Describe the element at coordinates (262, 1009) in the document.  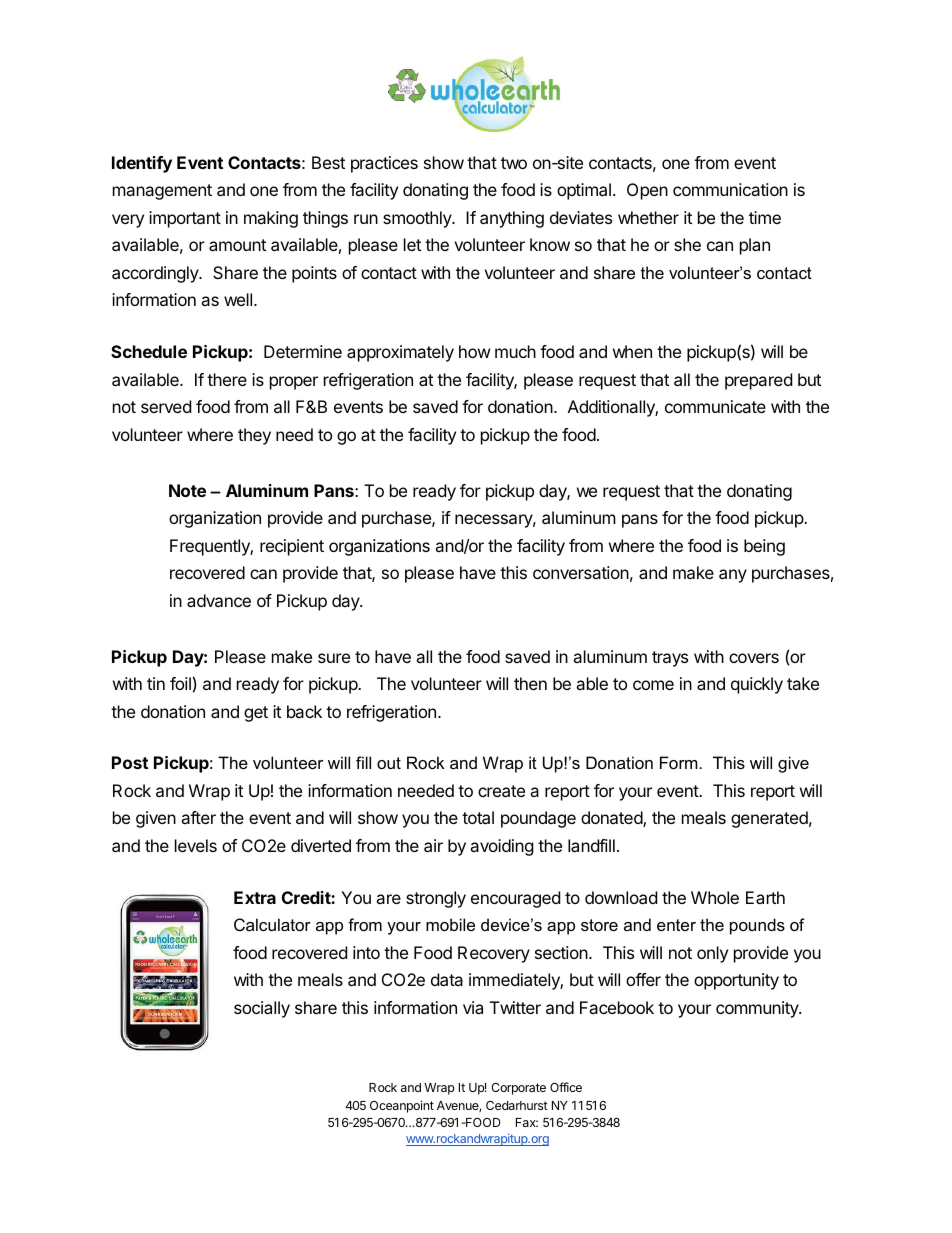
I see `socially` at that location.
